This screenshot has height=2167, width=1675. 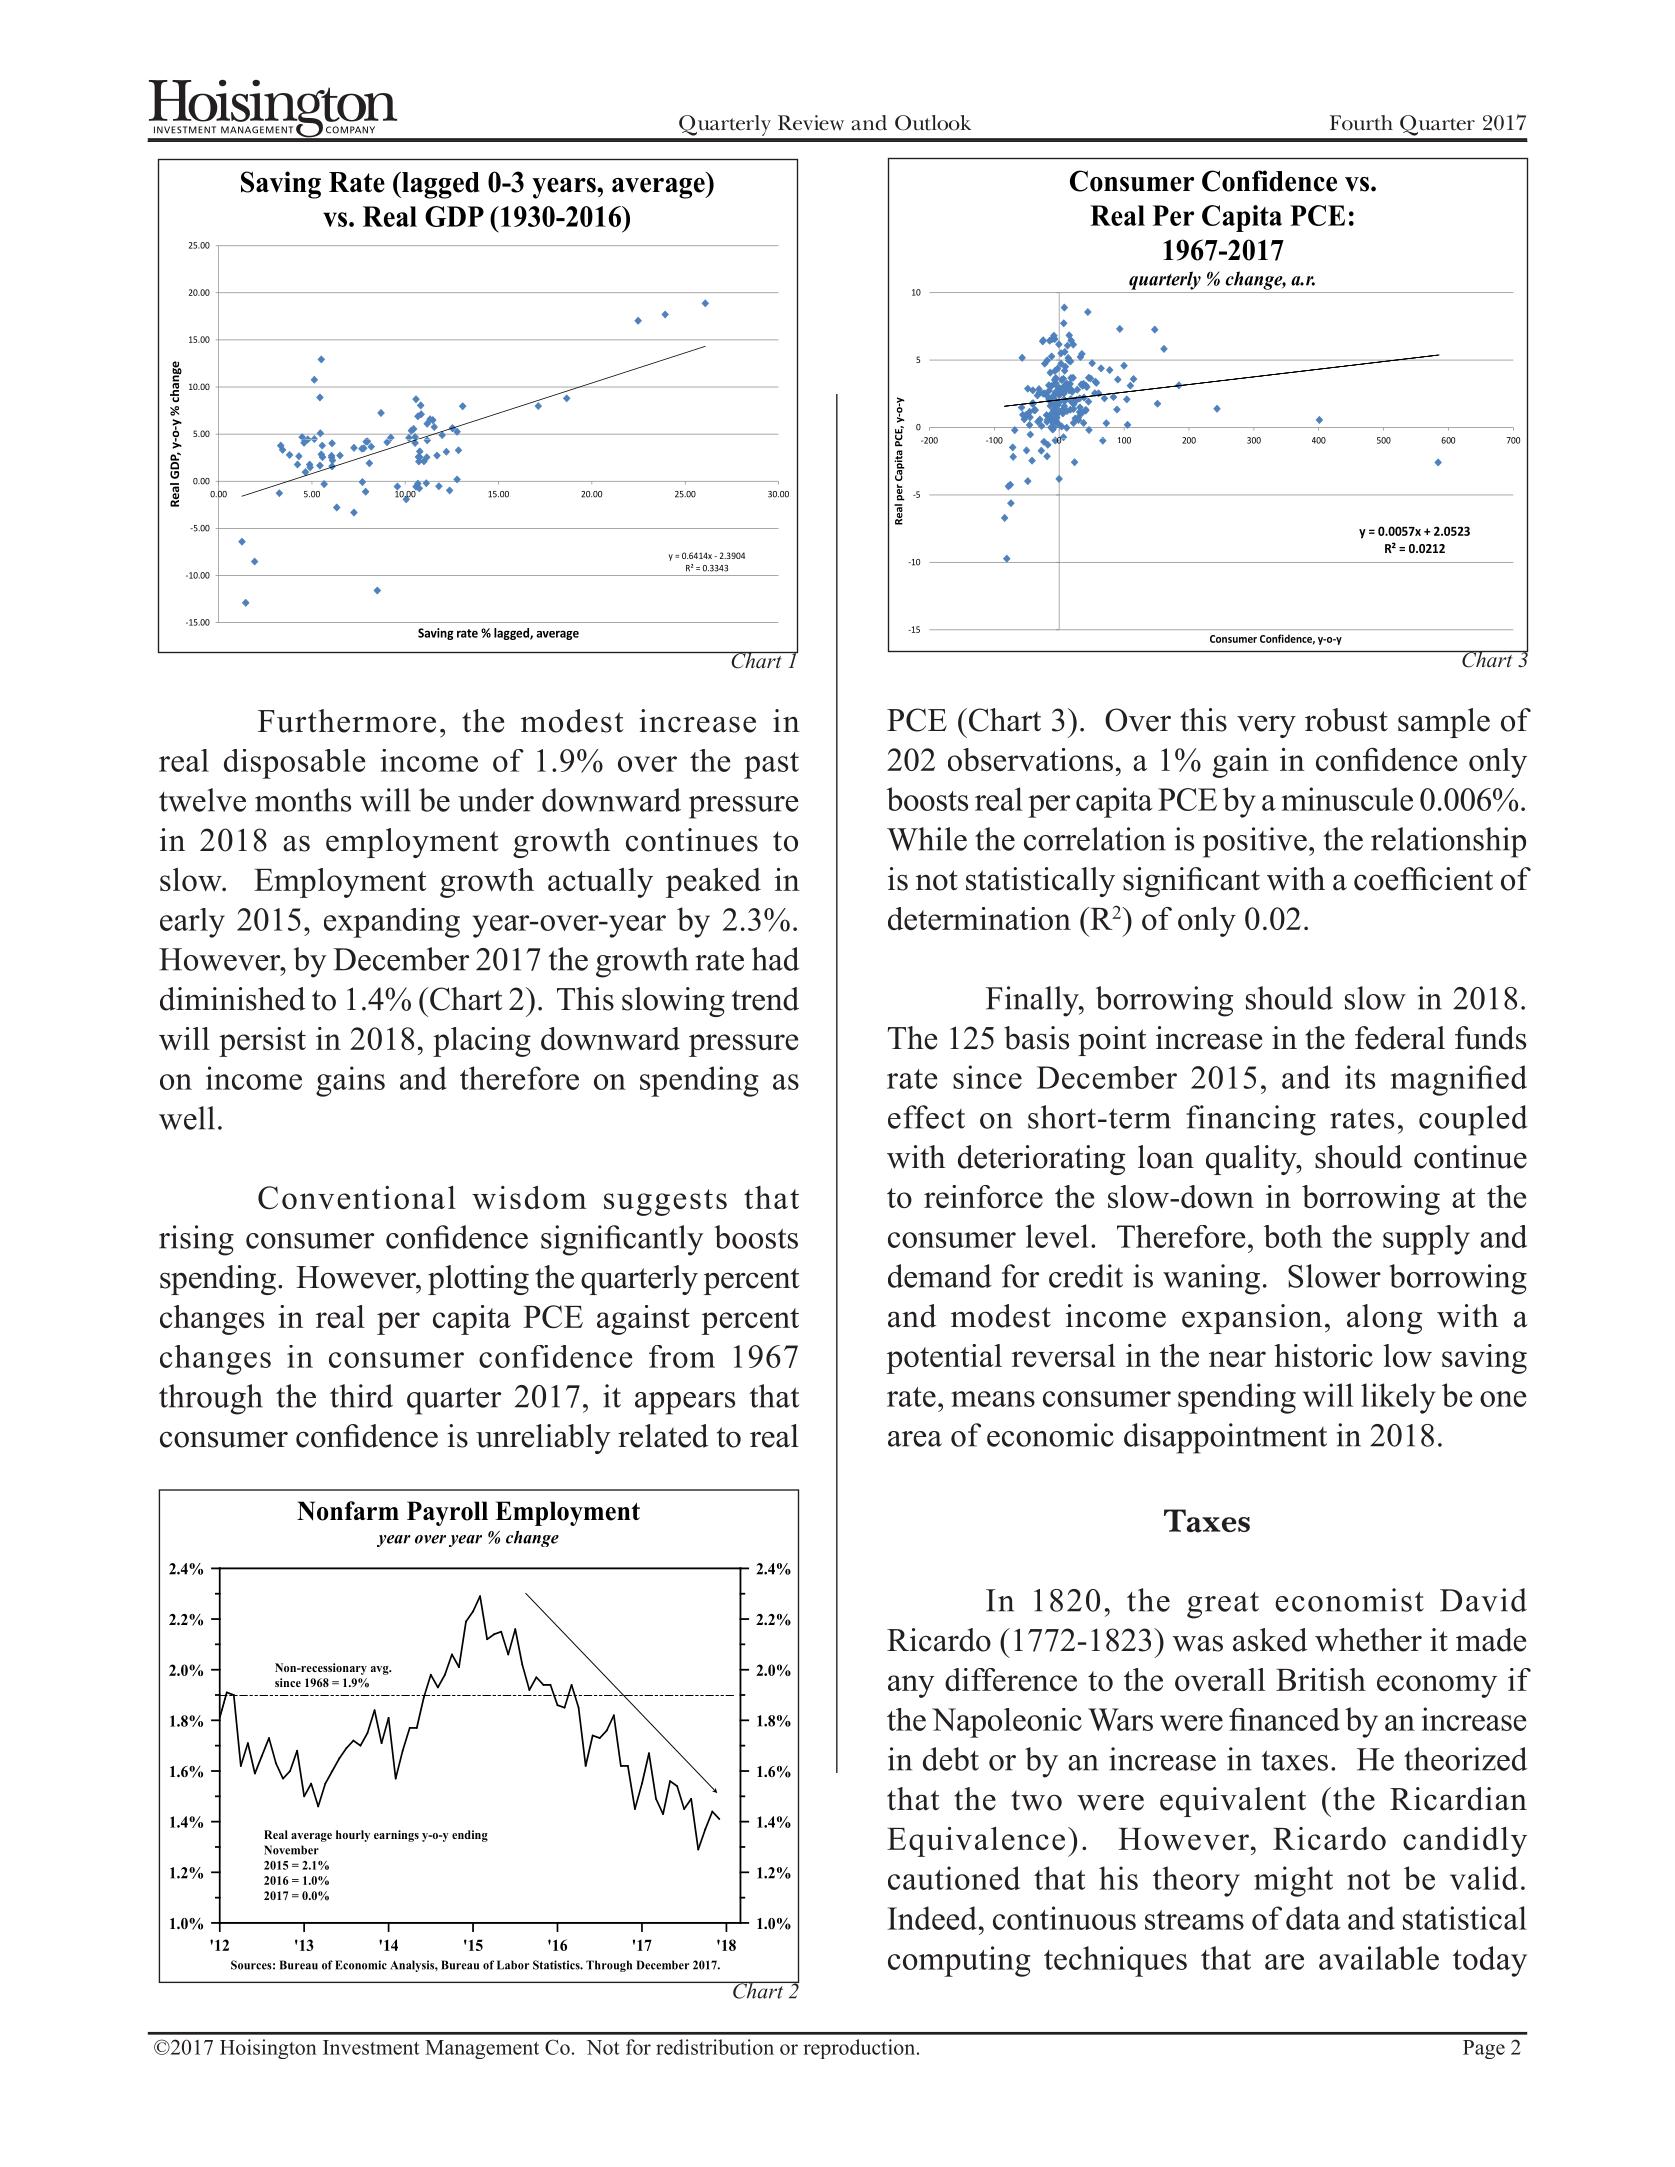 I want to click on Review, so click(x=811, y=123).
